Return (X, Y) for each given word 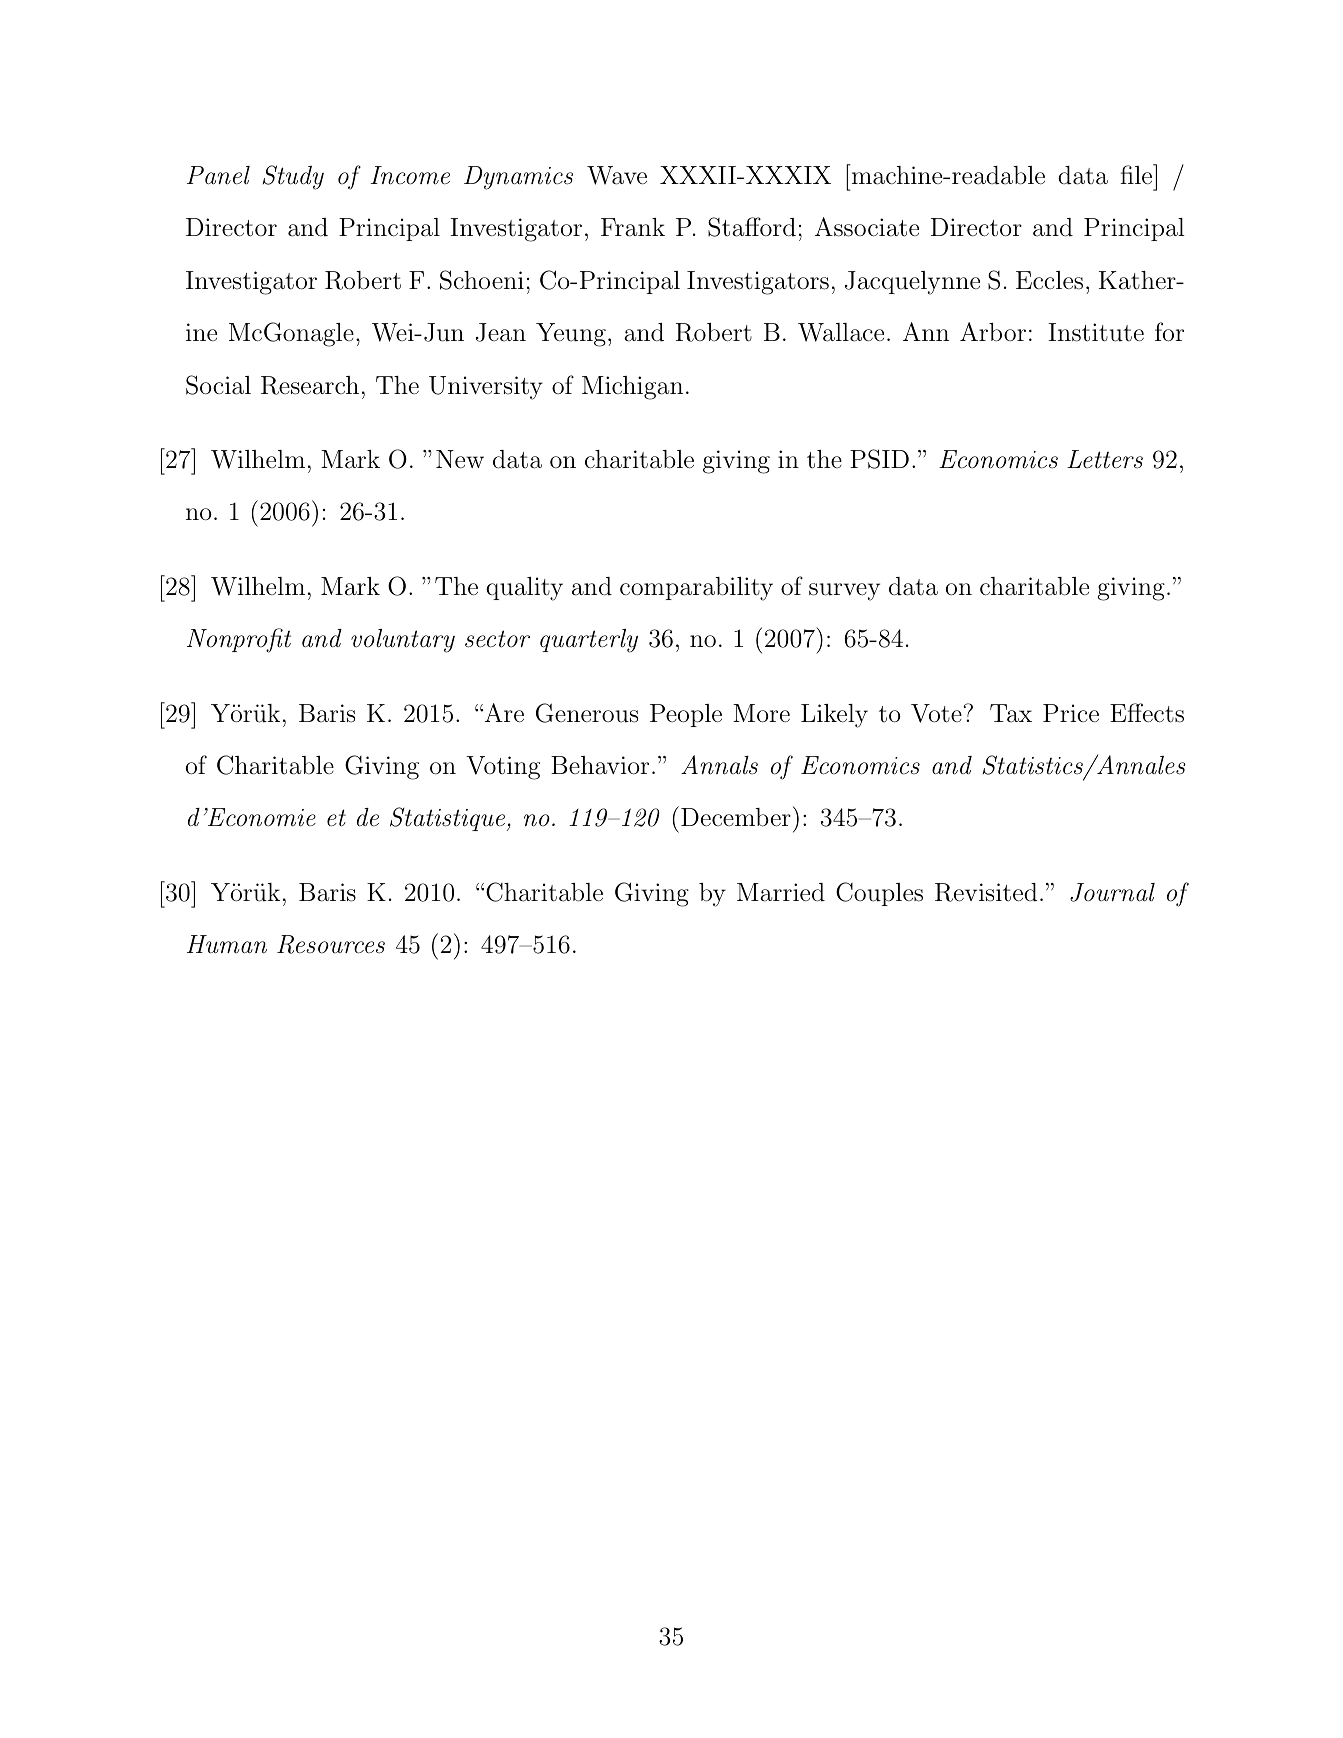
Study (293, 177)
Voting (503, 768)
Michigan (632, 388)
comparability (696, 589)
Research (310, 385)
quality (524, 589)
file (1137, 174)
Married (781, 892)
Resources (331, 944)
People (686, 715)
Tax (1011, 713)
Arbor (993, 332)
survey (844, 592)
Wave (617, 175)
